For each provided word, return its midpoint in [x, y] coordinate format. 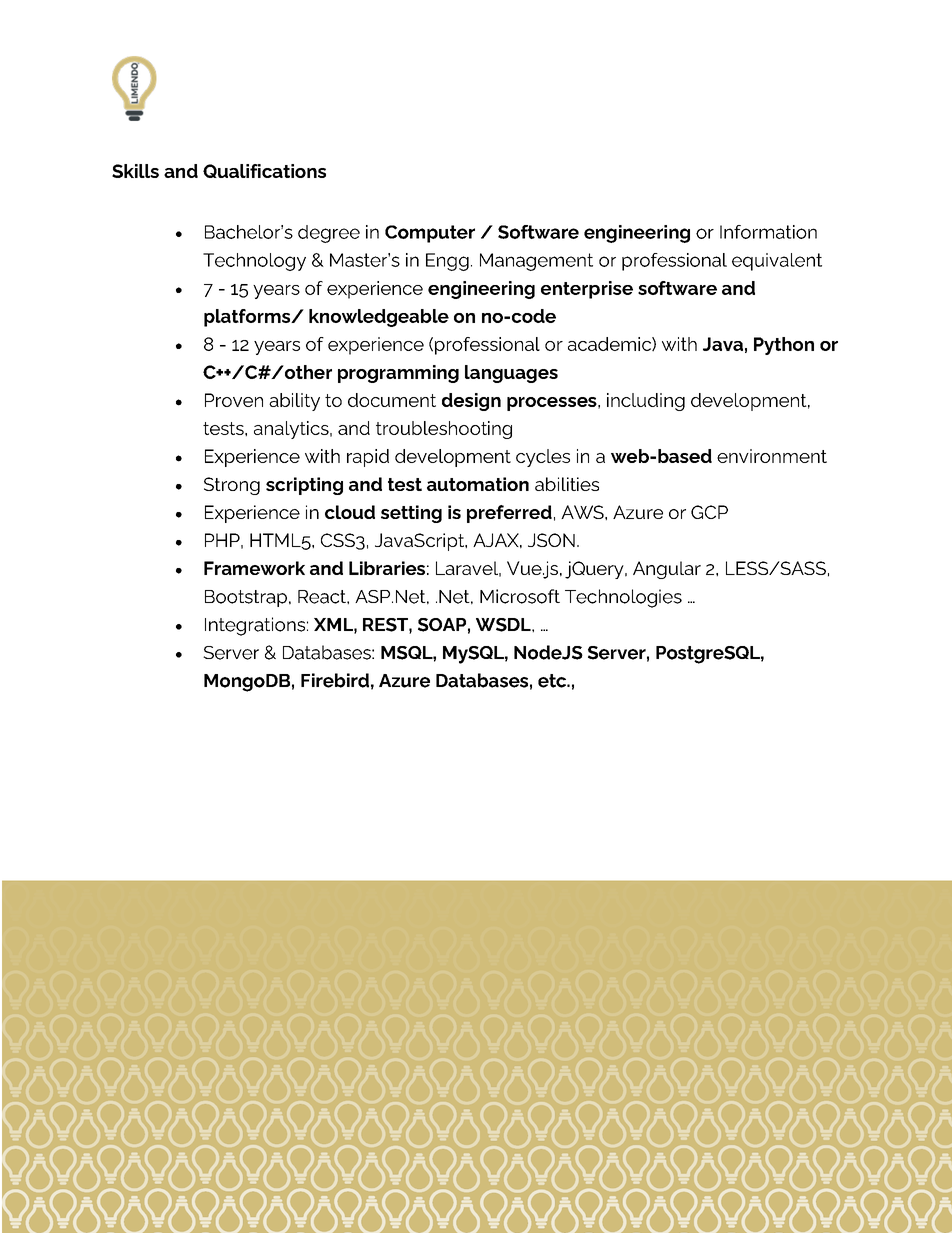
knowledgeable [379, 318]
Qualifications [264, 171]
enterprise [587, 290]
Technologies [623, 598]
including [646, 402]
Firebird [335, 680]
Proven [234, 400]
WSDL [504, 625]
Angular [667, 570]
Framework [254, 568]
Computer [430, 234]
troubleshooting [444, 430]
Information [768, 232]
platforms [248, 318]
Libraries [387, 568]
